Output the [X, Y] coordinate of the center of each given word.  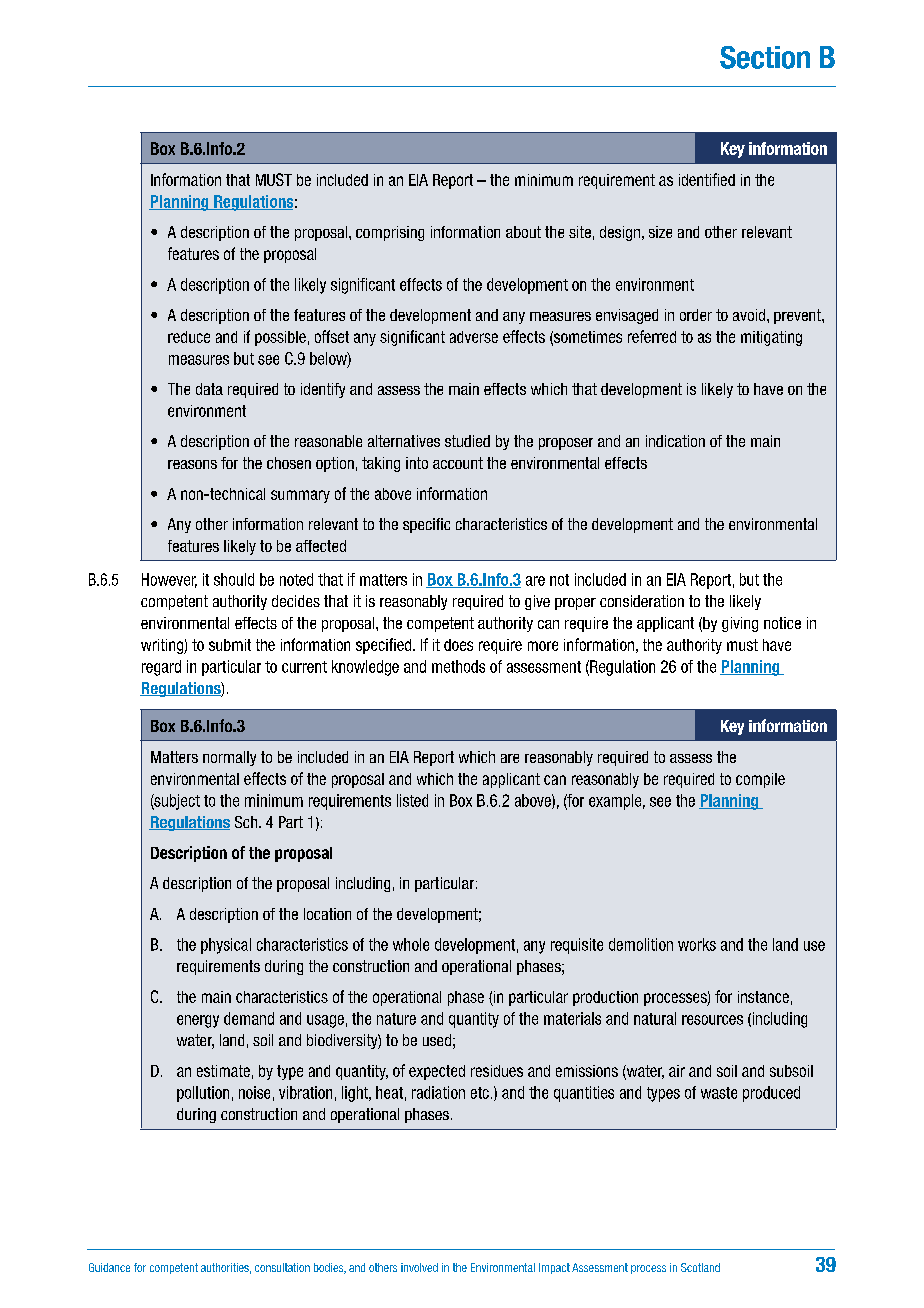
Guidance [109, 1267]
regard [161, 668]
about [523, 232]
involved [419, 1267]
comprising [390, 233]
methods [458, 666]
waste [719, 1093]
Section [765, 57]
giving [740, 624]
